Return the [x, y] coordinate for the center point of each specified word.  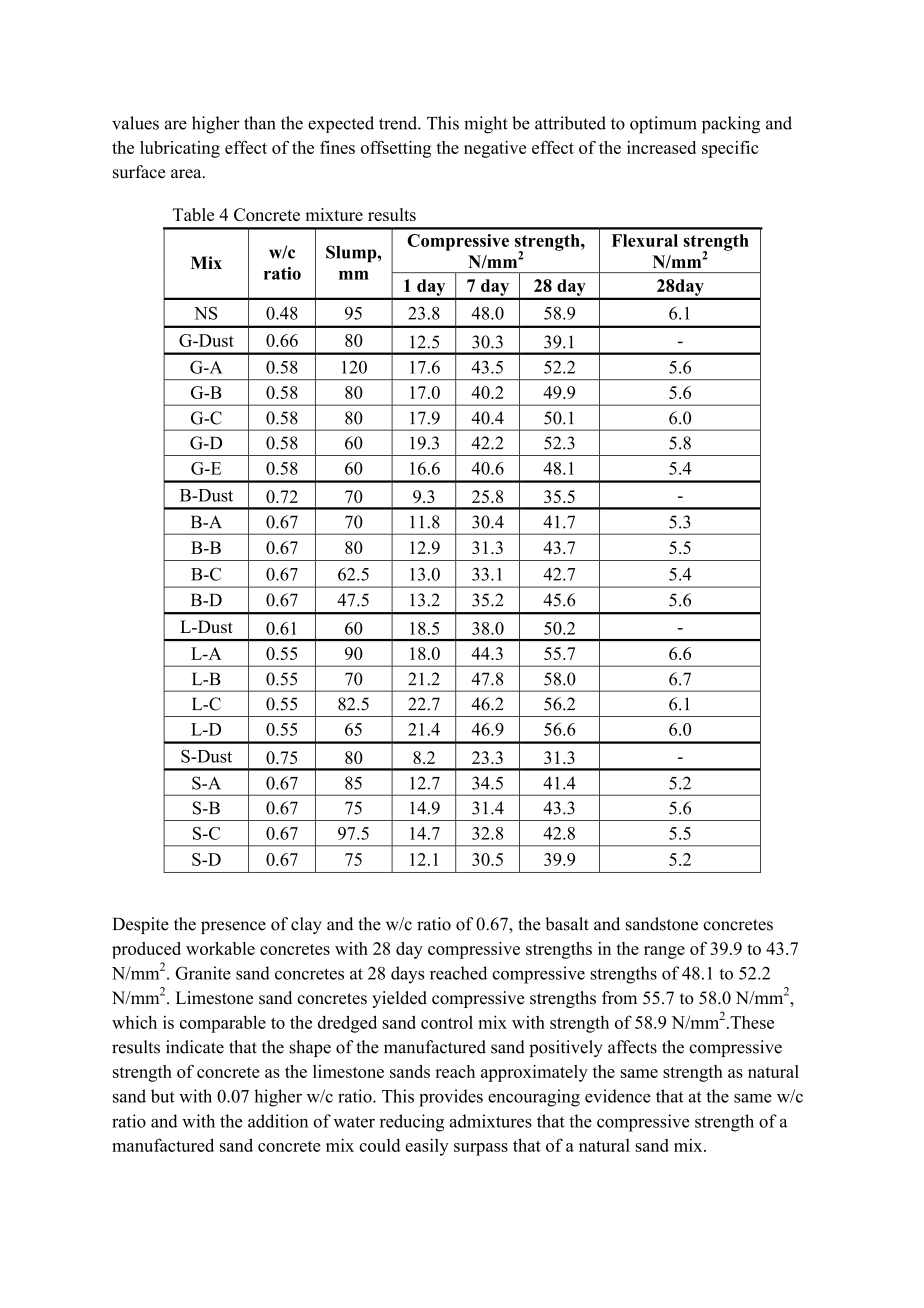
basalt [567, 924]
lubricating [180, 149]
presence [233, 927]
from [619, 998]
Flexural [645, 240]
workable [220, 948]
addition [278, 1121]
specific [730, 149]
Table [193, 214]
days [407, 975]
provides [451, 1098]
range [664, 952]
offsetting [396, 149]
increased [661, 147]
